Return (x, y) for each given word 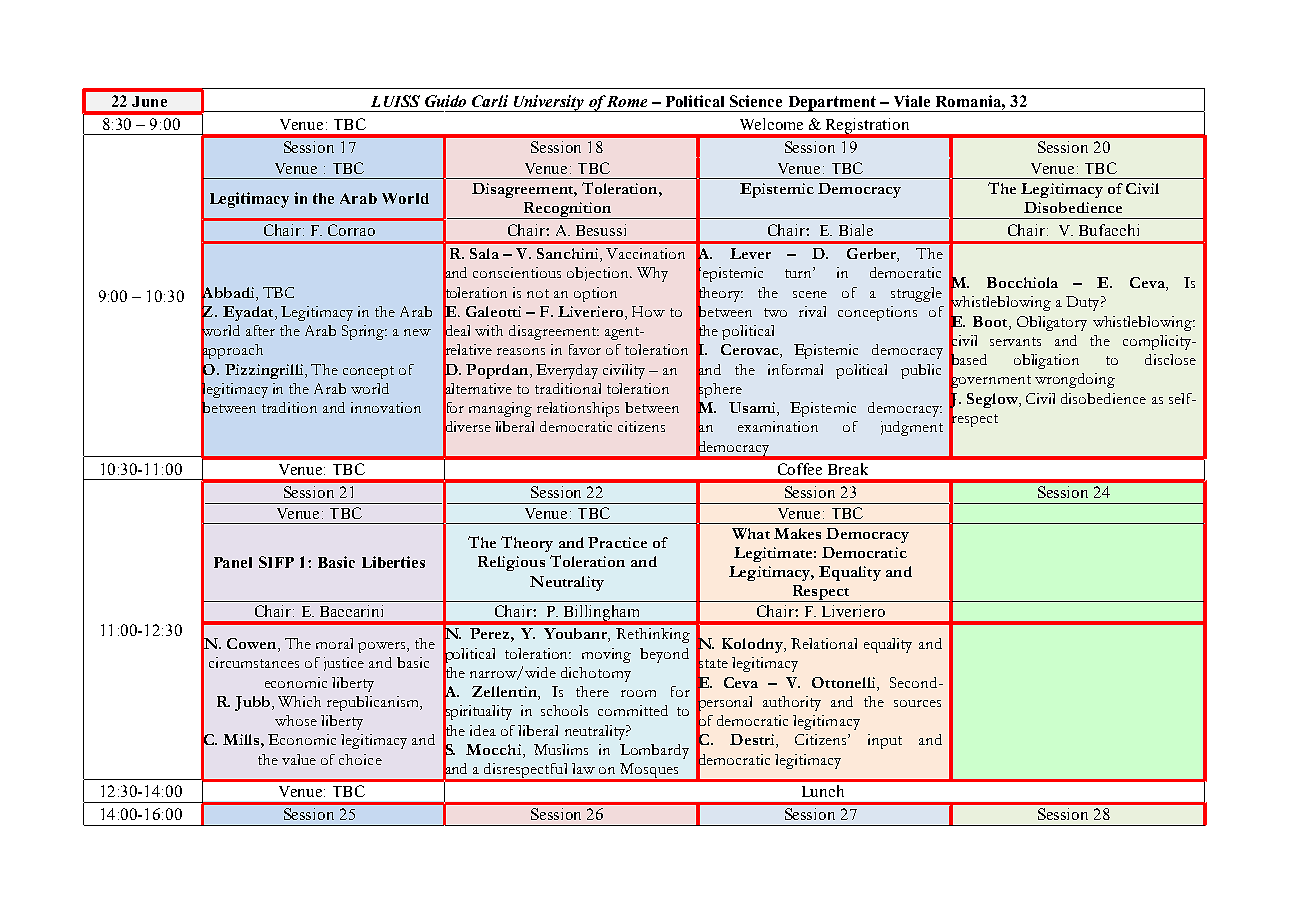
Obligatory (1052, 323)
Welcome (771, 124)
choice (360, 759)
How (648, 311)
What (751, 533)
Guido (445, 101)
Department (831, 104)
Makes (797, 533)
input (885, 741)
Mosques (649, 772)
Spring (364, 332)
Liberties (393, 562)
